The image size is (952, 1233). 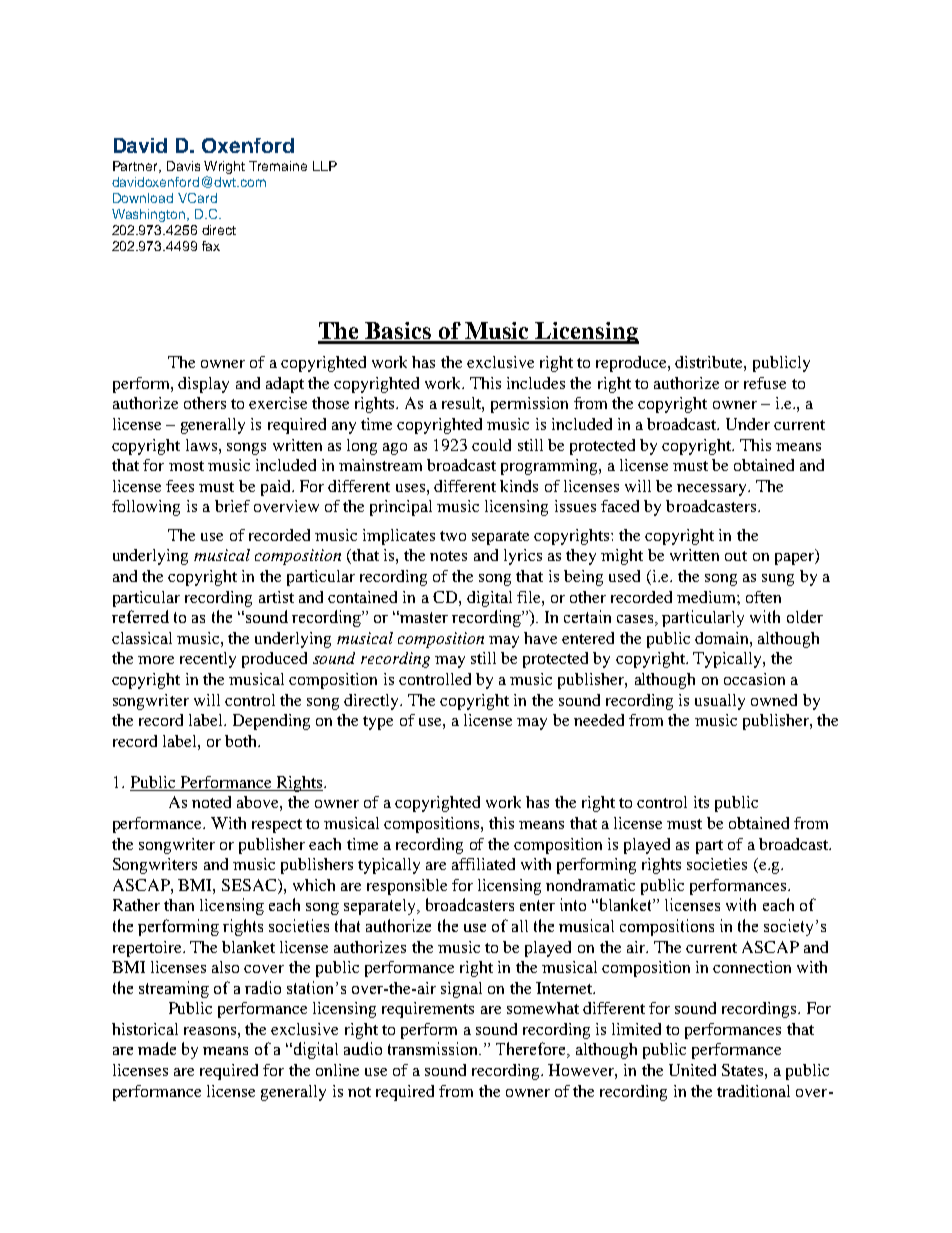 What do you see at coordinates (632, 364) in the screenshot?
I see `reproduce` at bounding box center [632, 364].
